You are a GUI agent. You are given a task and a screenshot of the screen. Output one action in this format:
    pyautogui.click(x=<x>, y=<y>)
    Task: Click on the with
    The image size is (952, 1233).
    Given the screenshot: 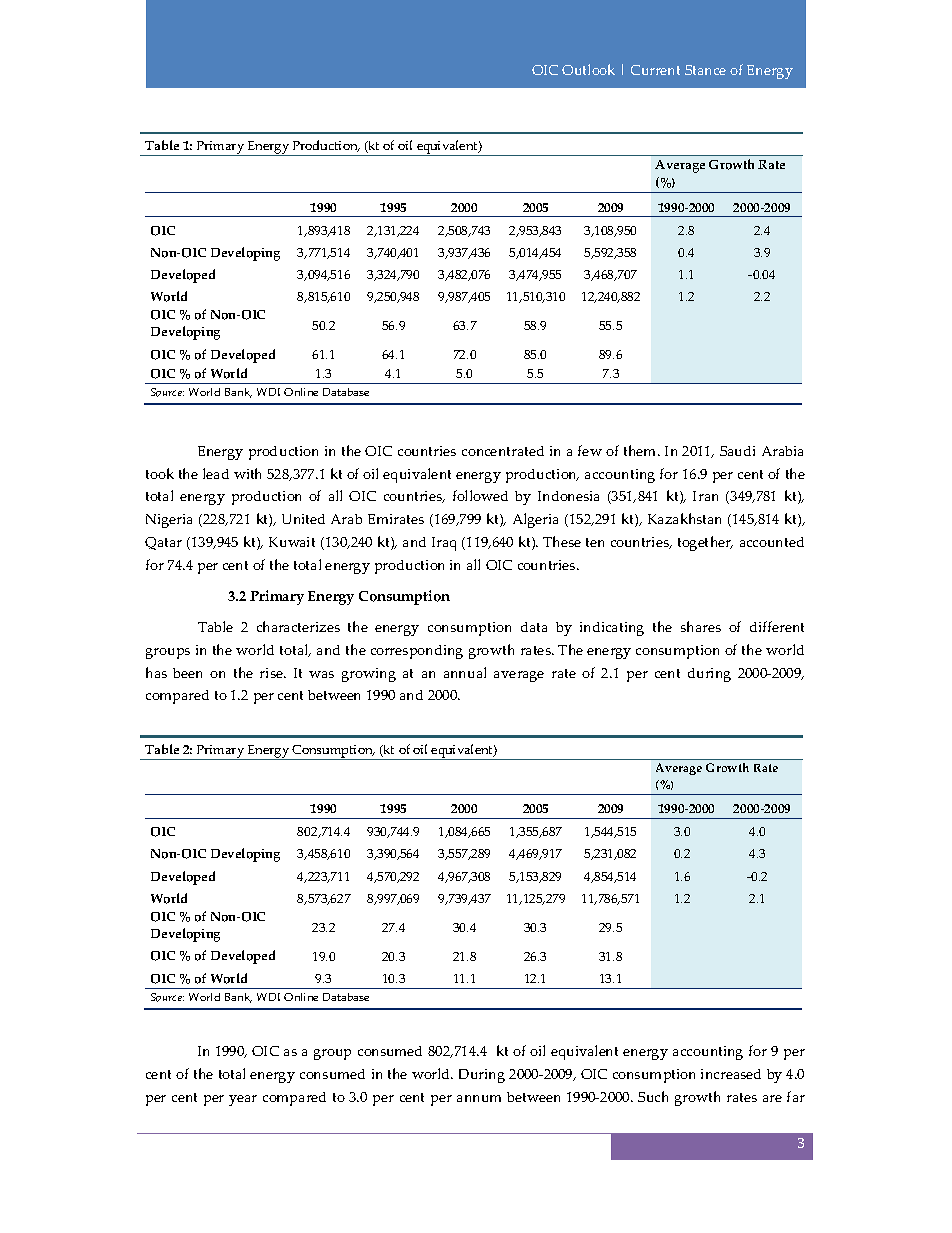 What is the action you would take?
    pyautogui.click(x=247, y=473)
